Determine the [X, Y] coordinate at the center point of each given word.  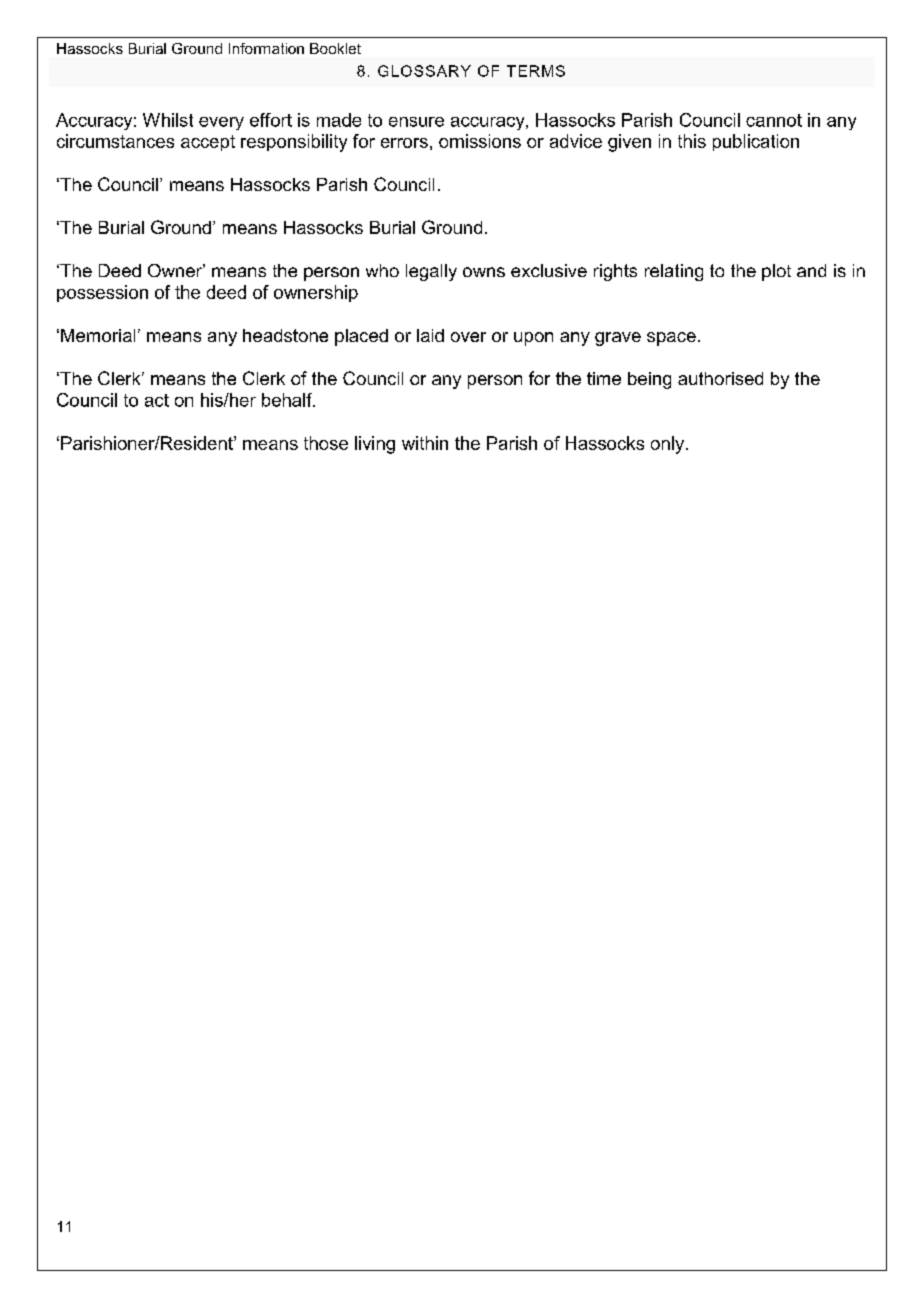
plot [776, 272]
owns [484, 272]
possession [102, 293]
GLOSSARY [424, 71]
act [157, 400]
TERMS [536, 71]
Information [266, 48]
